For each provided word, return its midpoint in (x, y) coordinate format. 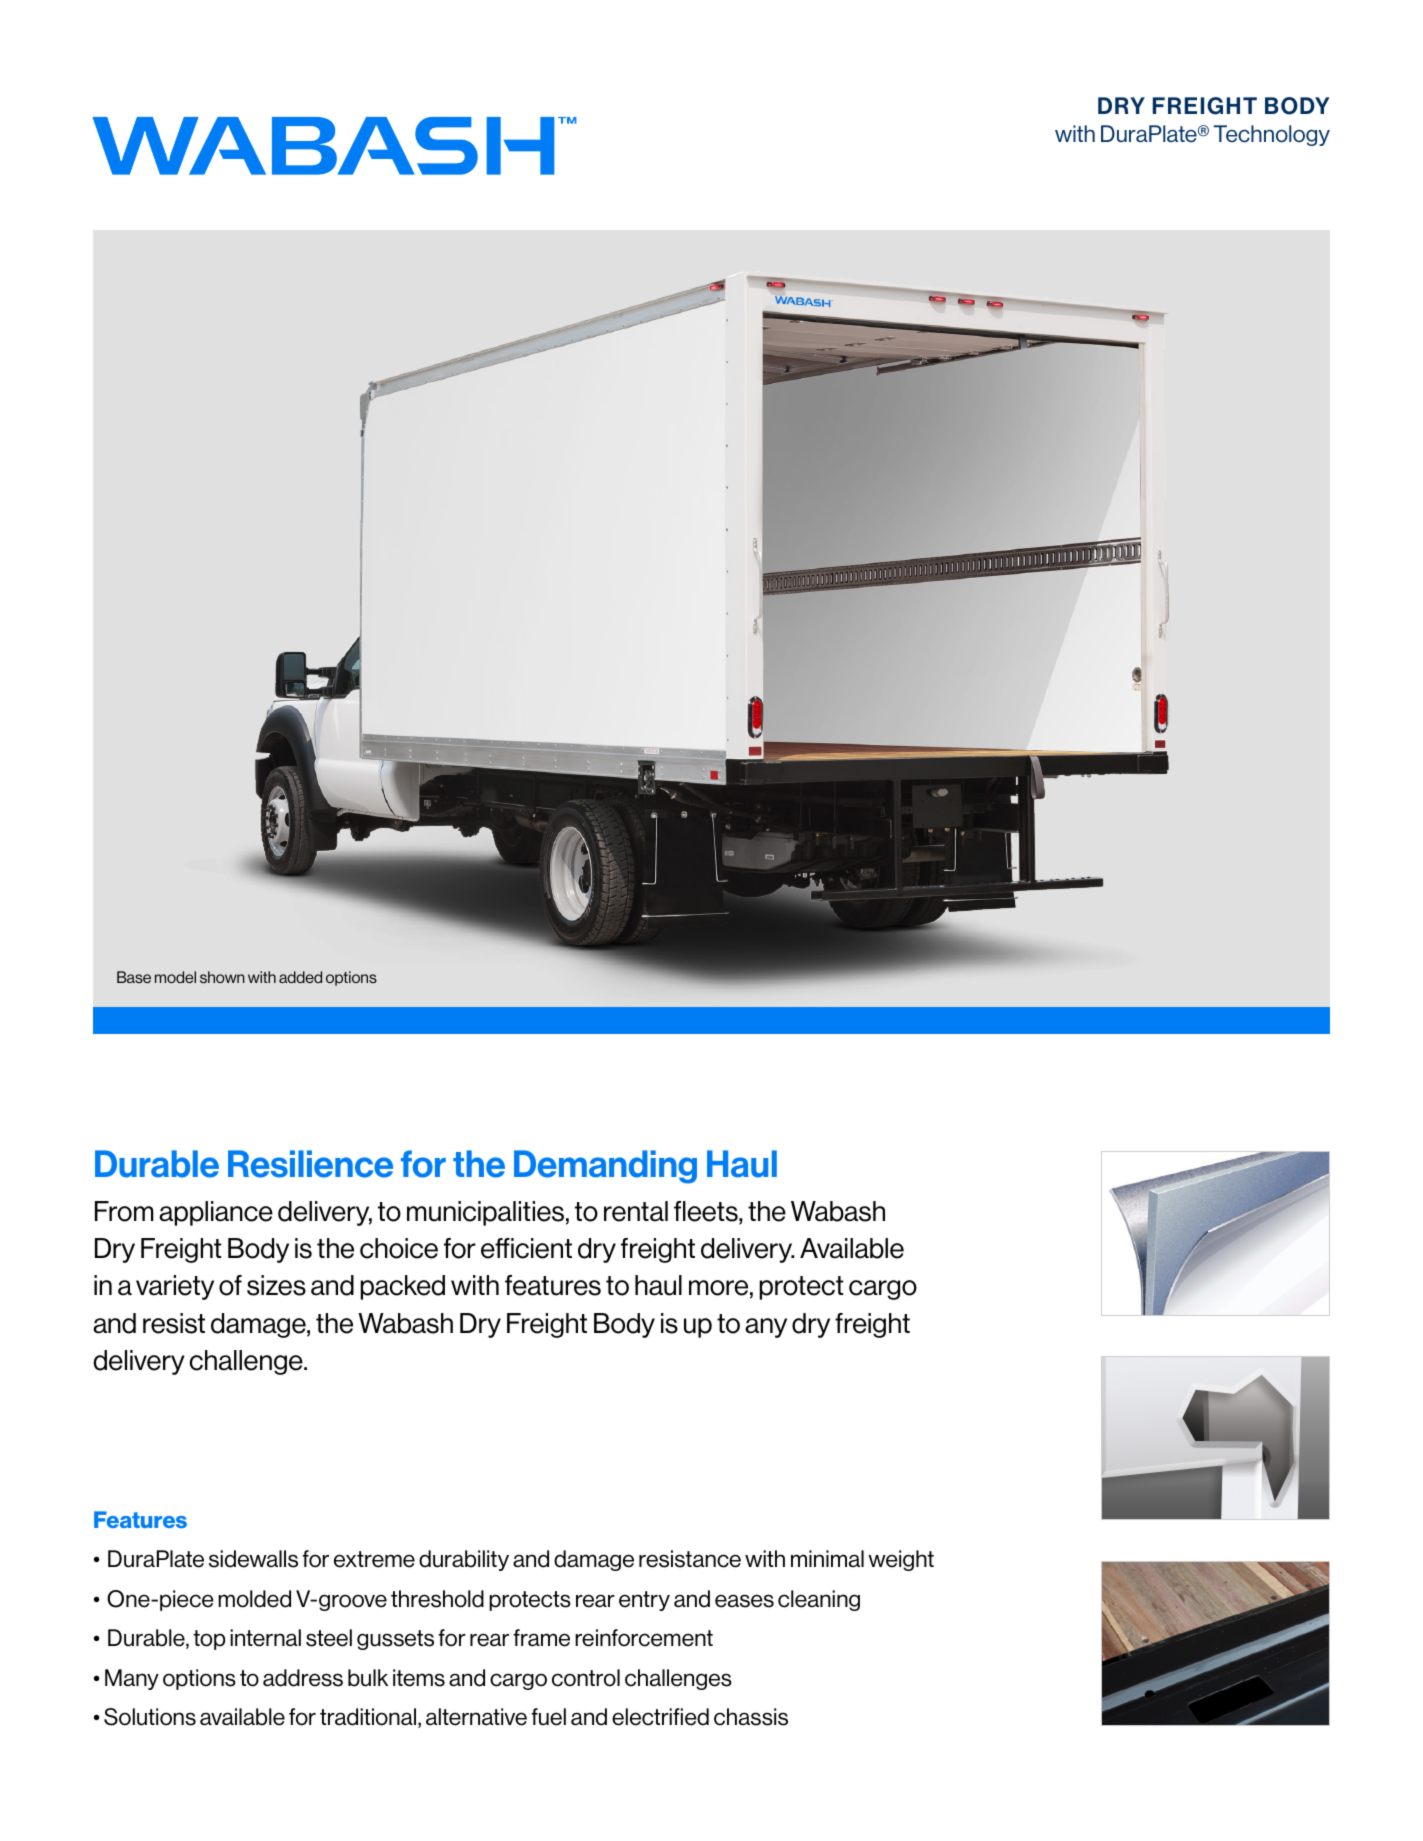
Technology (1271, 135)
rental (636, 1211)
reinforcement (644, 1638)
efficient (526, 1248)
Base (134, 977)
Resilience (310, 1164)
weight (901, 1560)
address (303, 1678)
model (175, 977)
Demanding (605, 1167)
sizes (276, 1285)
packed (402, 1287)
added (300, 977)
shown (222, 977)
